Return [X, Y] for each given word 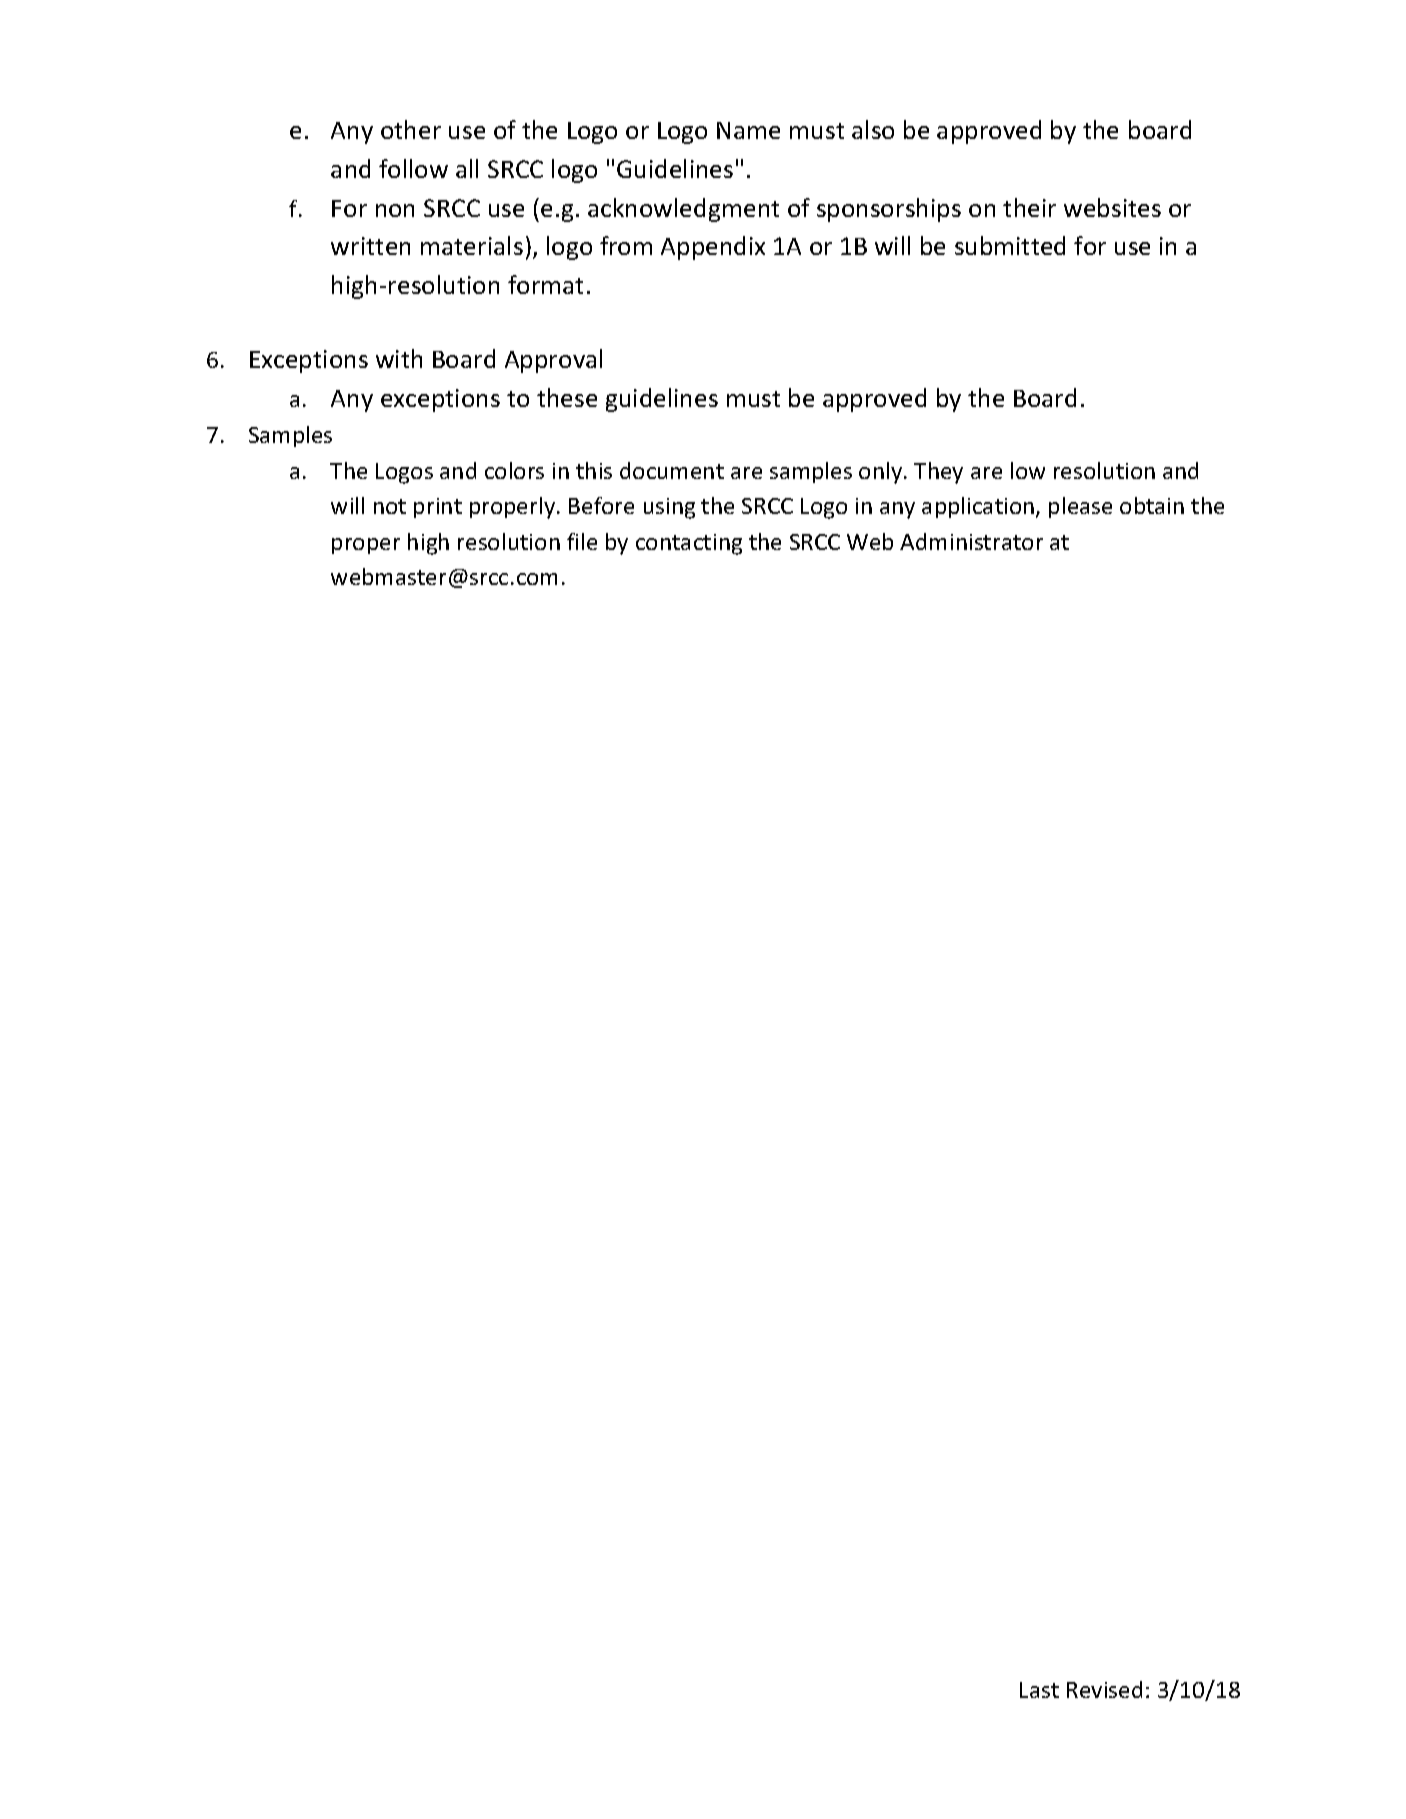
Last [1039, 1690]
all [467, 168]
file [582, 541]
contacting [689, 544]
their [1029, 207]
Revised [1104, 1689]
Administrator [971, 541]
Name [748, 130]
